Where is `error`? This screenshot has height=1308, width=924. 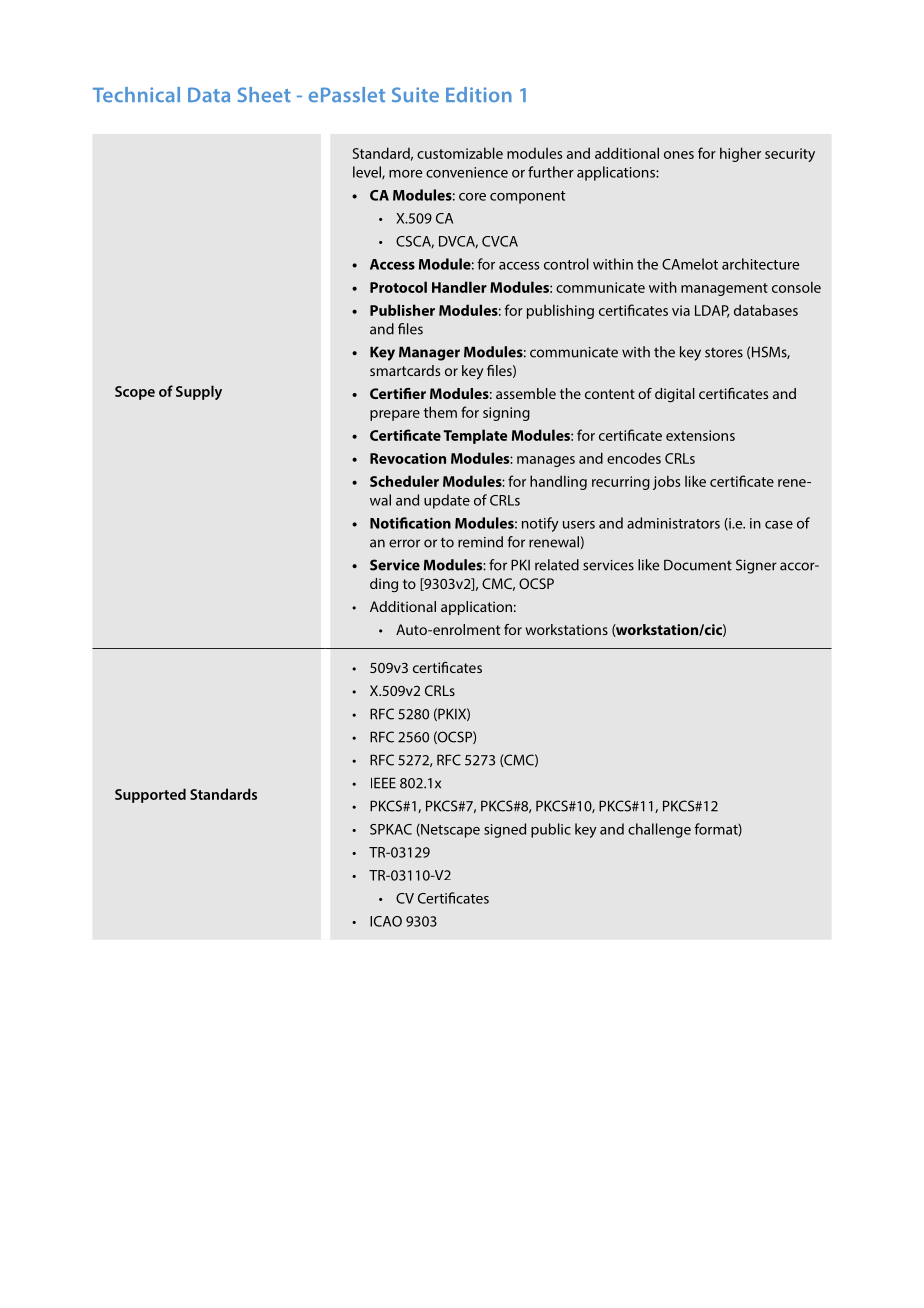 error is located at coordinates (404, 543).
